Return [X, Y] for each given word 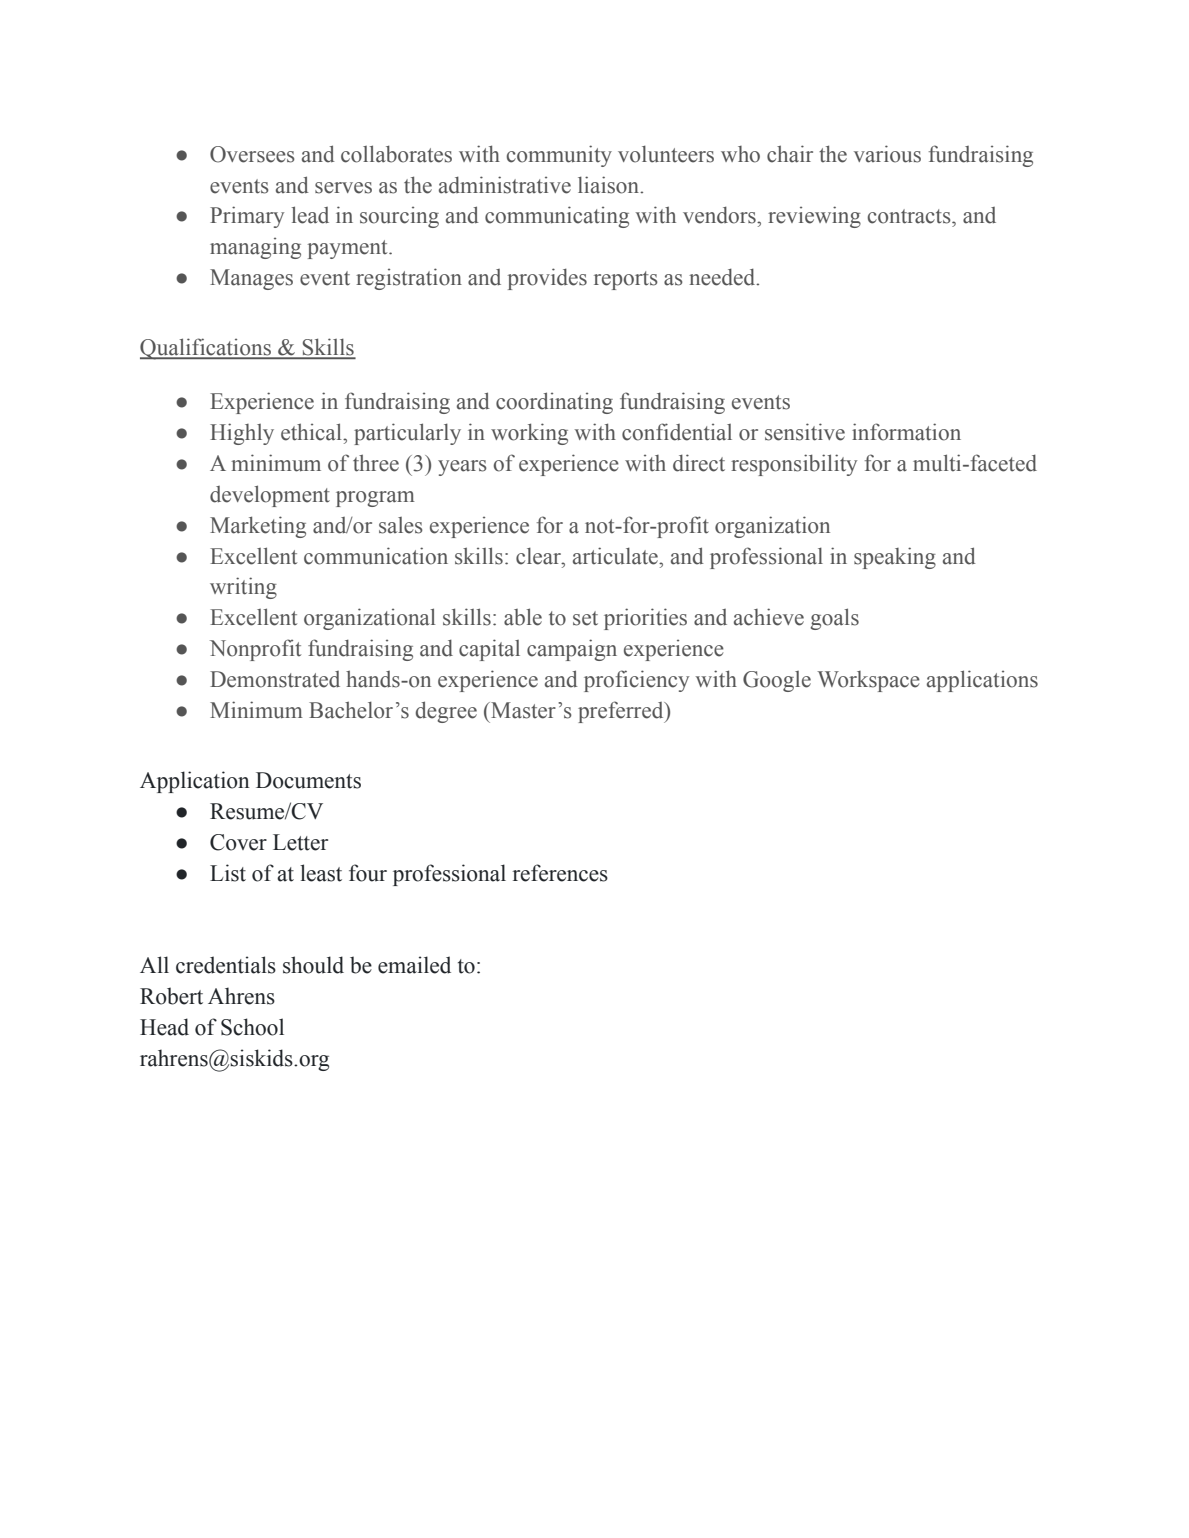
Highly [242, 434]
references [560, 873]
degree [446, 712]
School [252, 1027]
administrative [505, 185]
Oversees [252, 154]
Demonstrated [275, 679]
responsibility [794, 465]
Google [777, 681]
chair [790, 154]
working [529, 434]
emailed [414, 965]
